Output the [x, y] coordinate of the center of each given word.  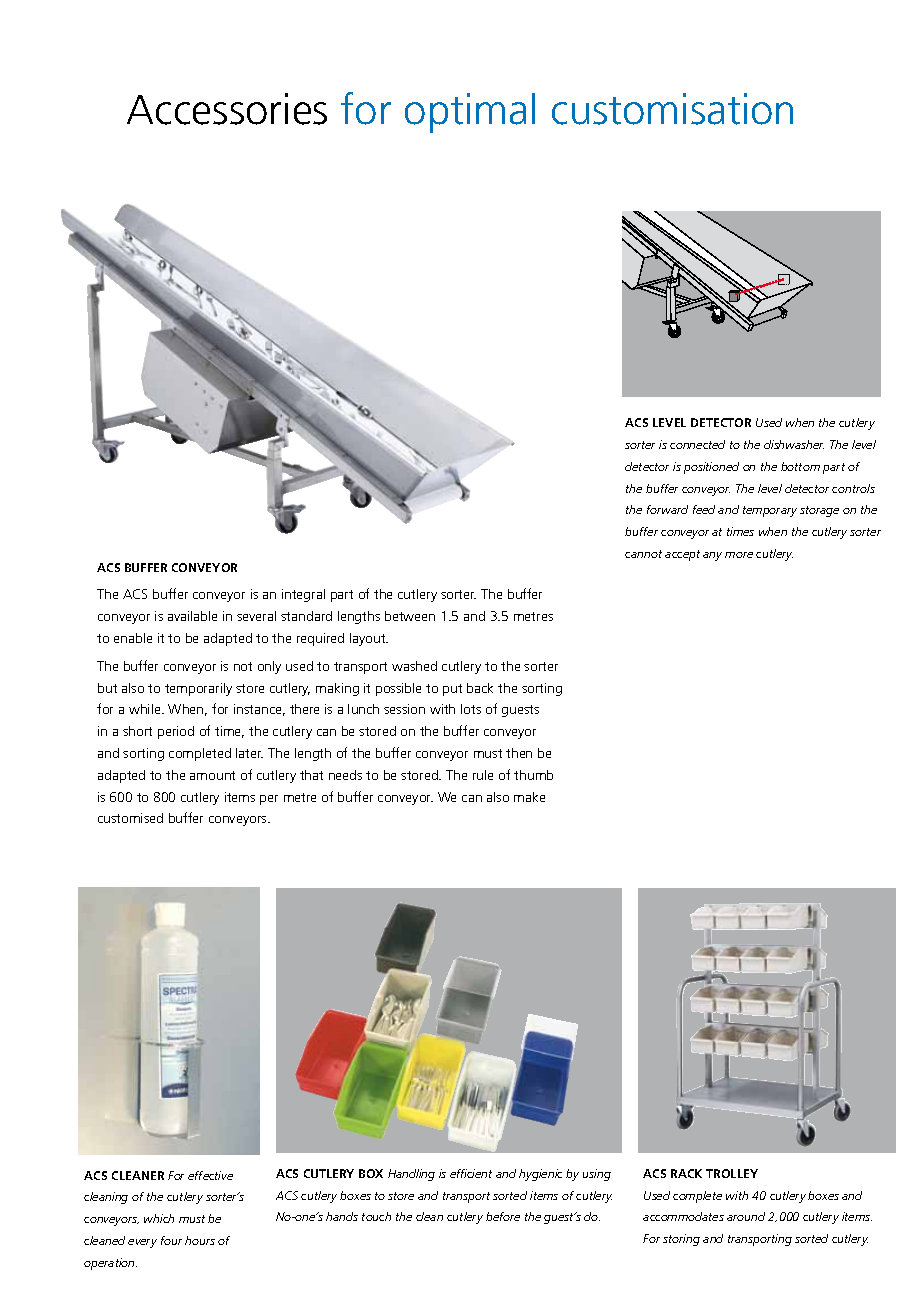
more [739, 555]
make [529, 797]
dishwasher [794, 444]
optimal [470, 113]
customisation [672, 109]
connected [697, 444]
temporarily [198, 689]
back [480, 688]
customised [130, 818]
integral [303, 595]
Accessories [227, 109]
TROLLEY [732, 1173]
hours [200, 1240]
